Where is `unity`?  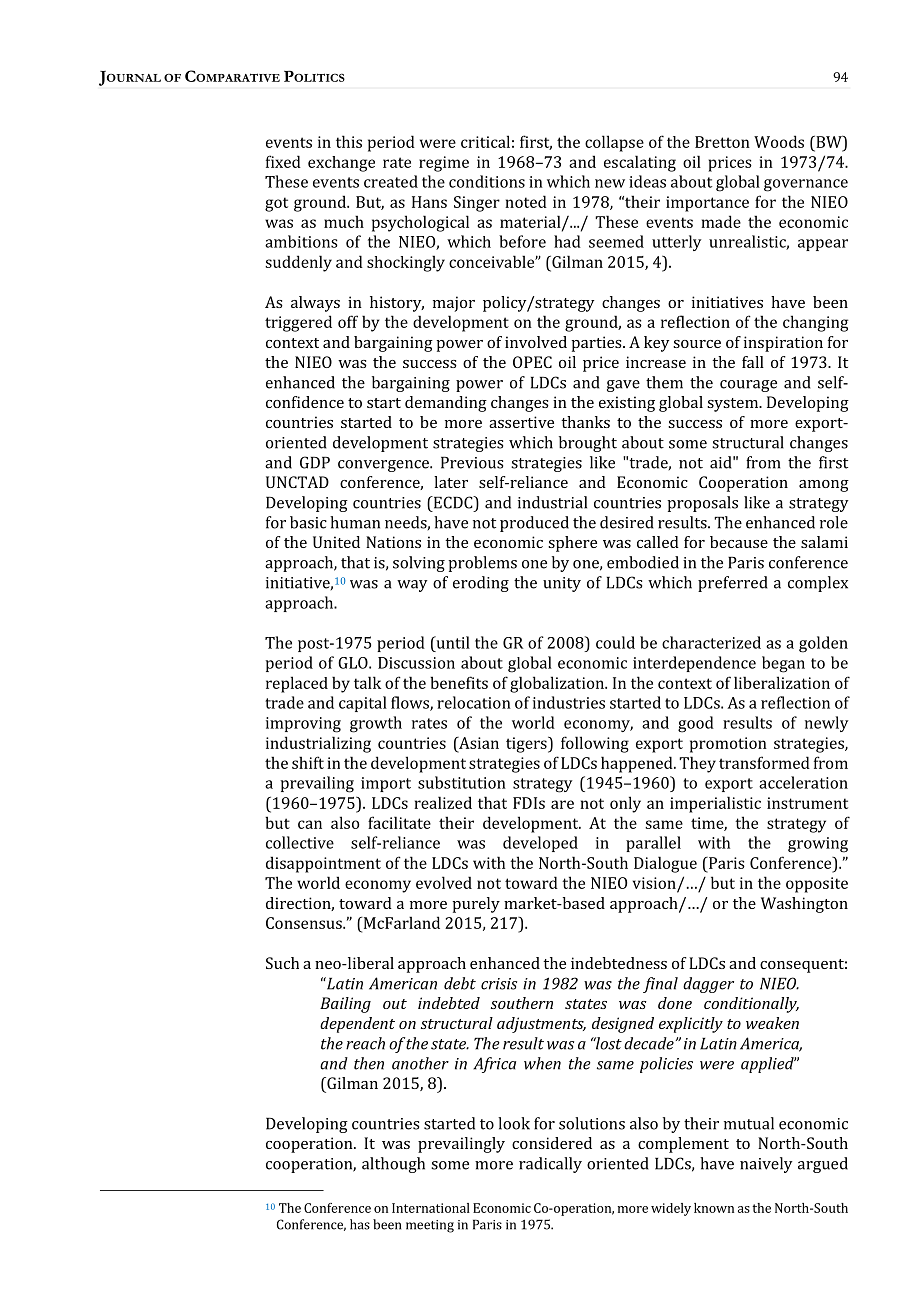 unity is located at coordinates (562, 584).
